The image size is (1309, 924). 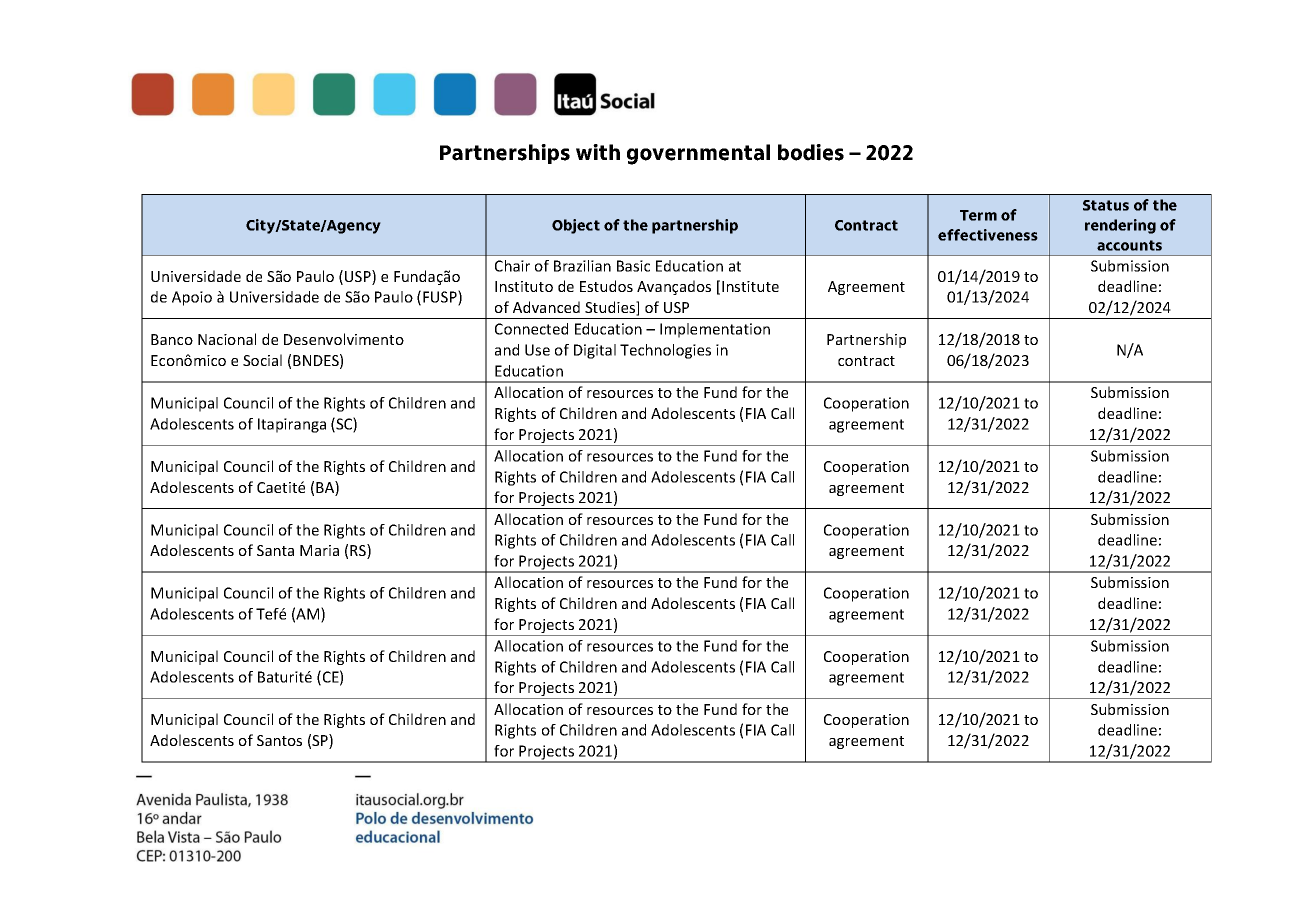 I want to click on governmental, so click(x=698, y=154).
